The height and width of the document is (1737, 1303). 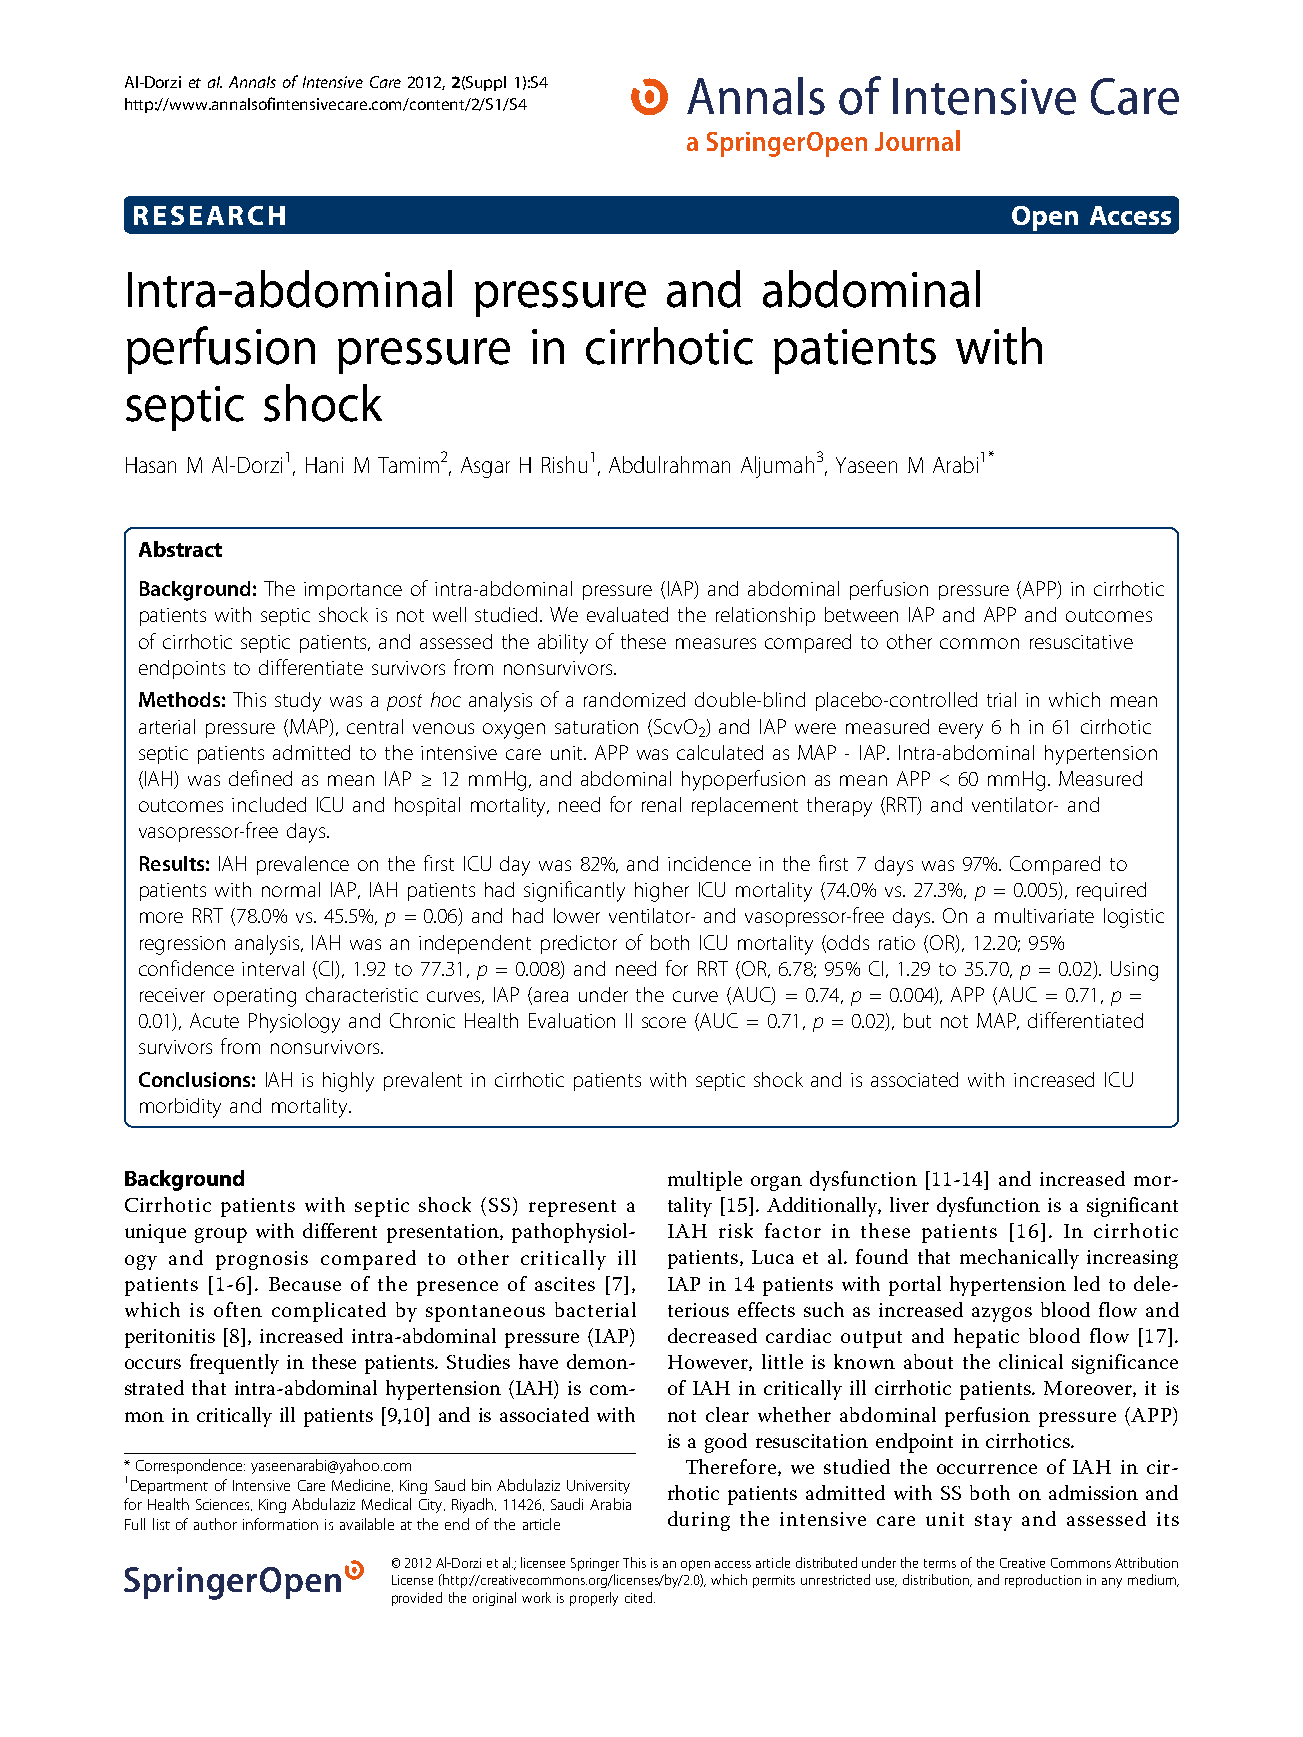 I want to click on Using, so click(x=1134, y=971).
